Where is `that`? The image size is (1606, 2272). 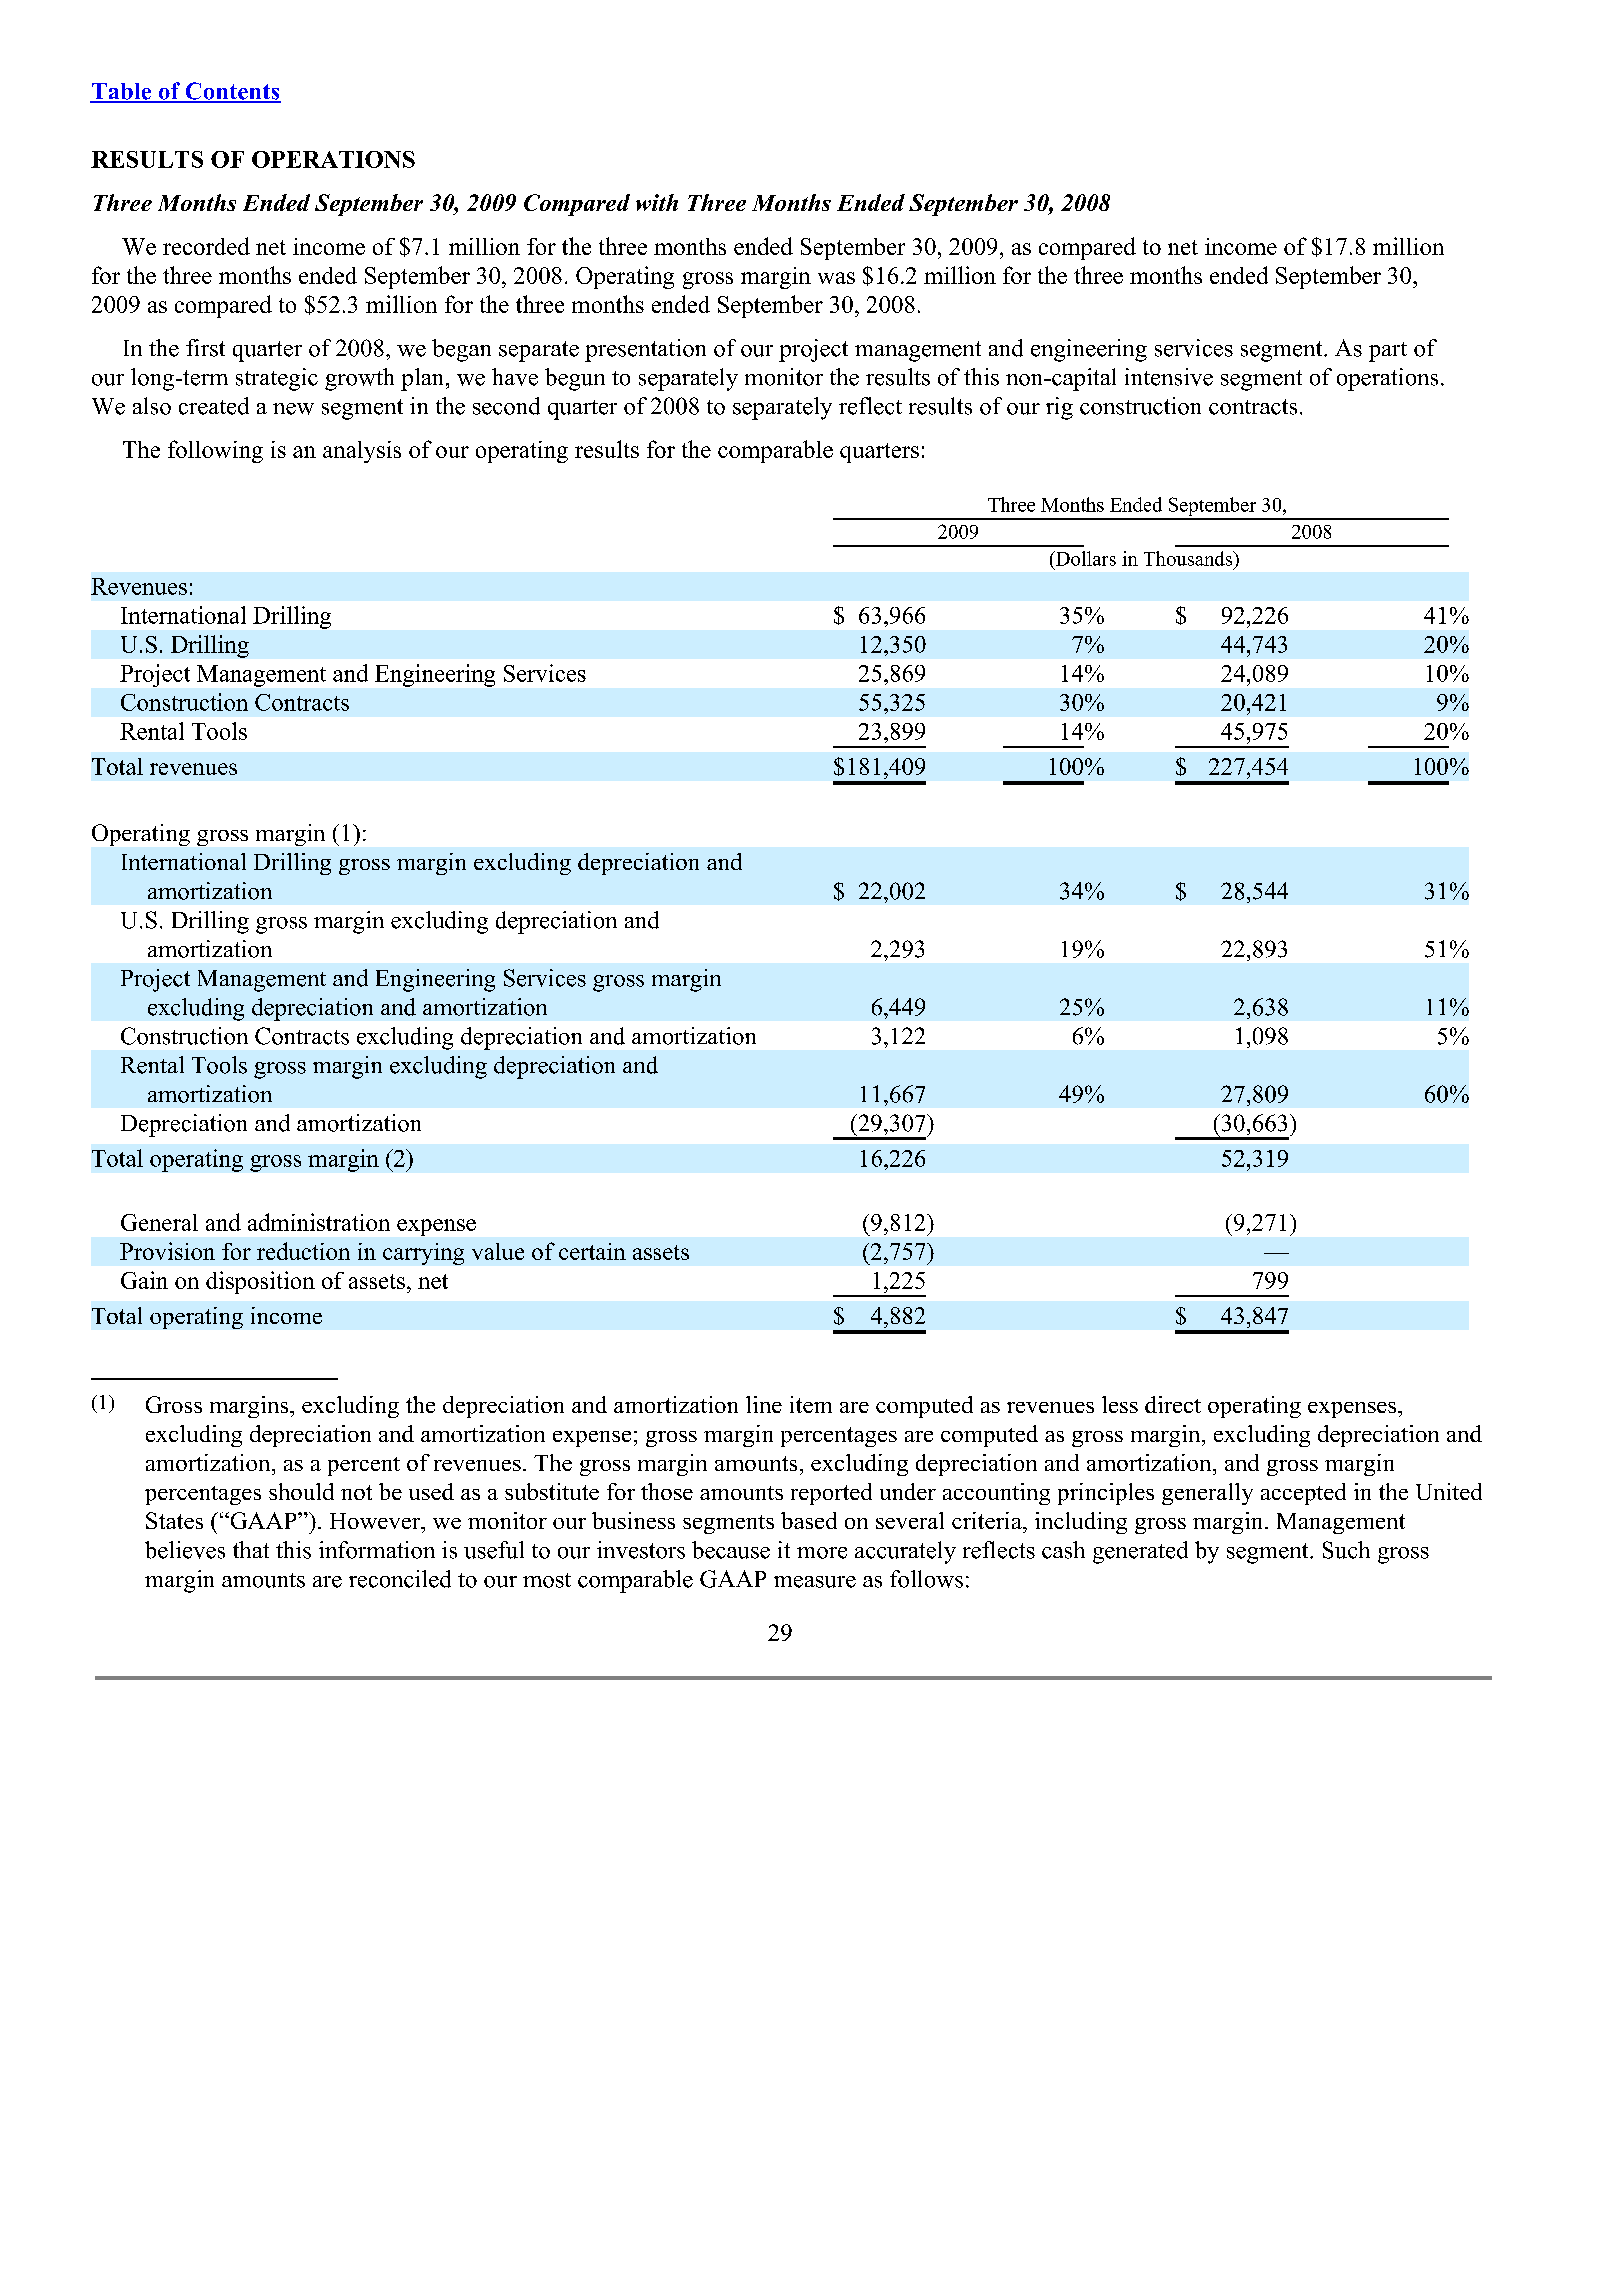 that is located at coordinates (251, 1549).
